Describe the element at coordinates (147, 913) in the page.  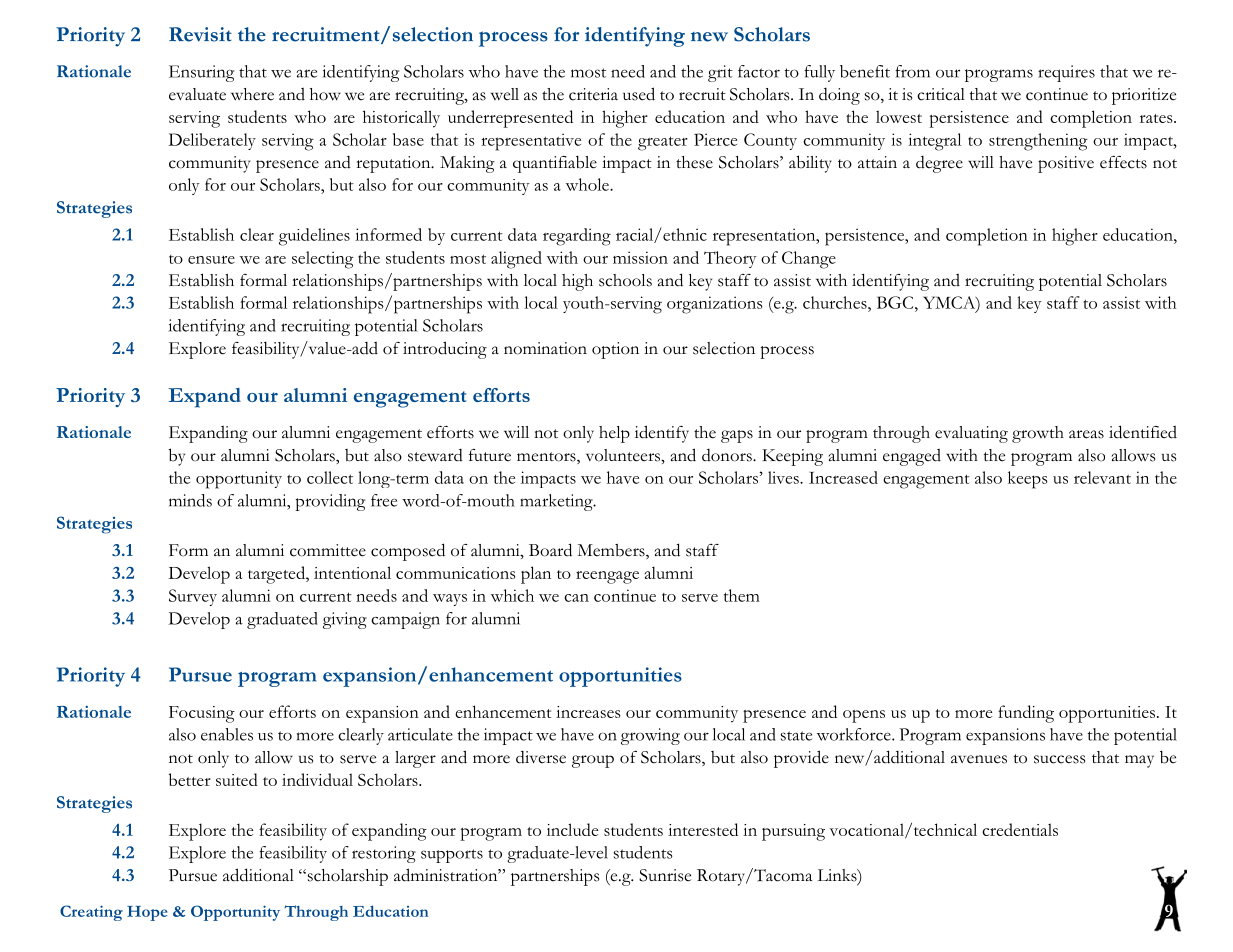
I see `Hope` at that location.
